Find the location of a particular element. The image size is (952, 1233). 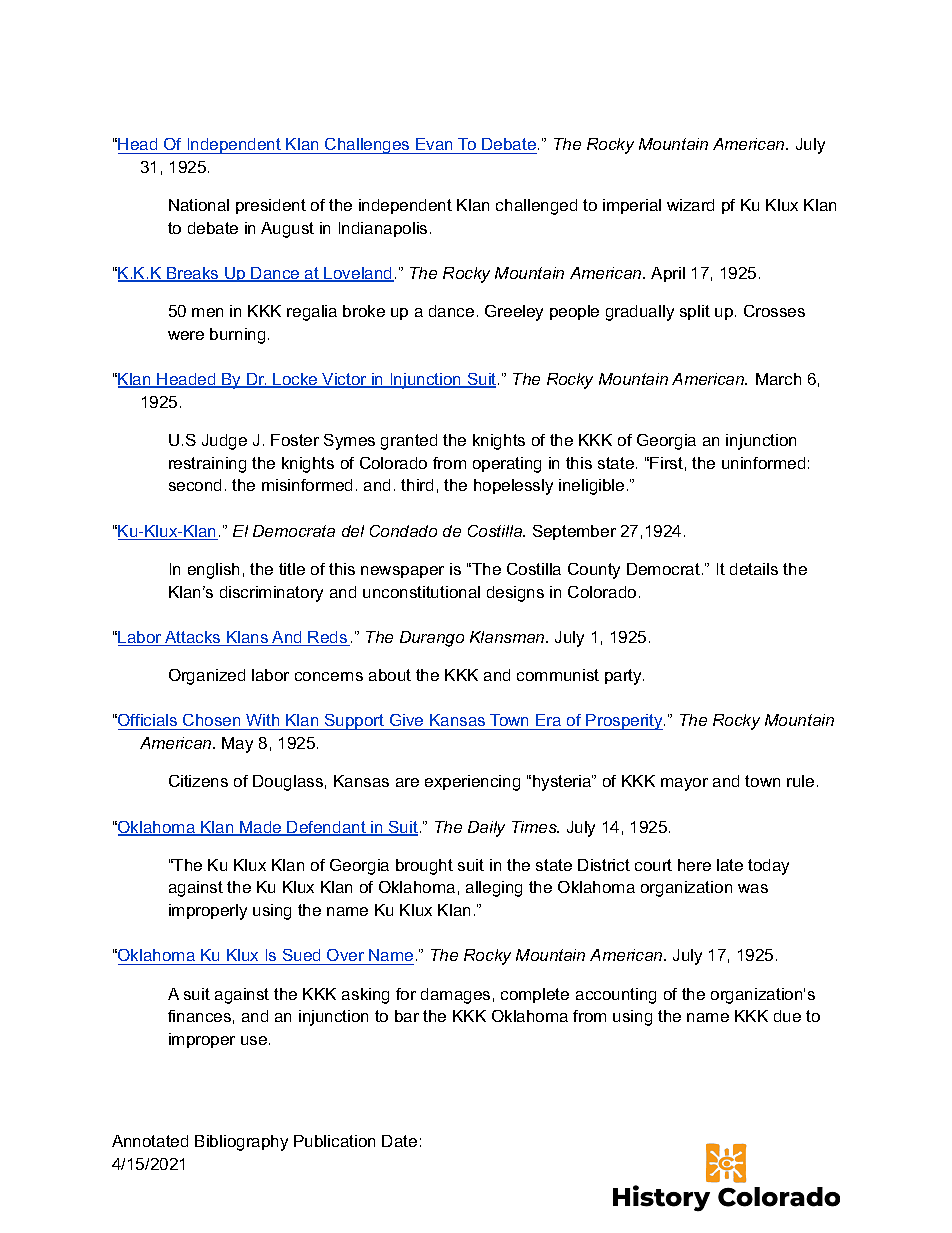

Attacks is located at coordinates (193, 638).
